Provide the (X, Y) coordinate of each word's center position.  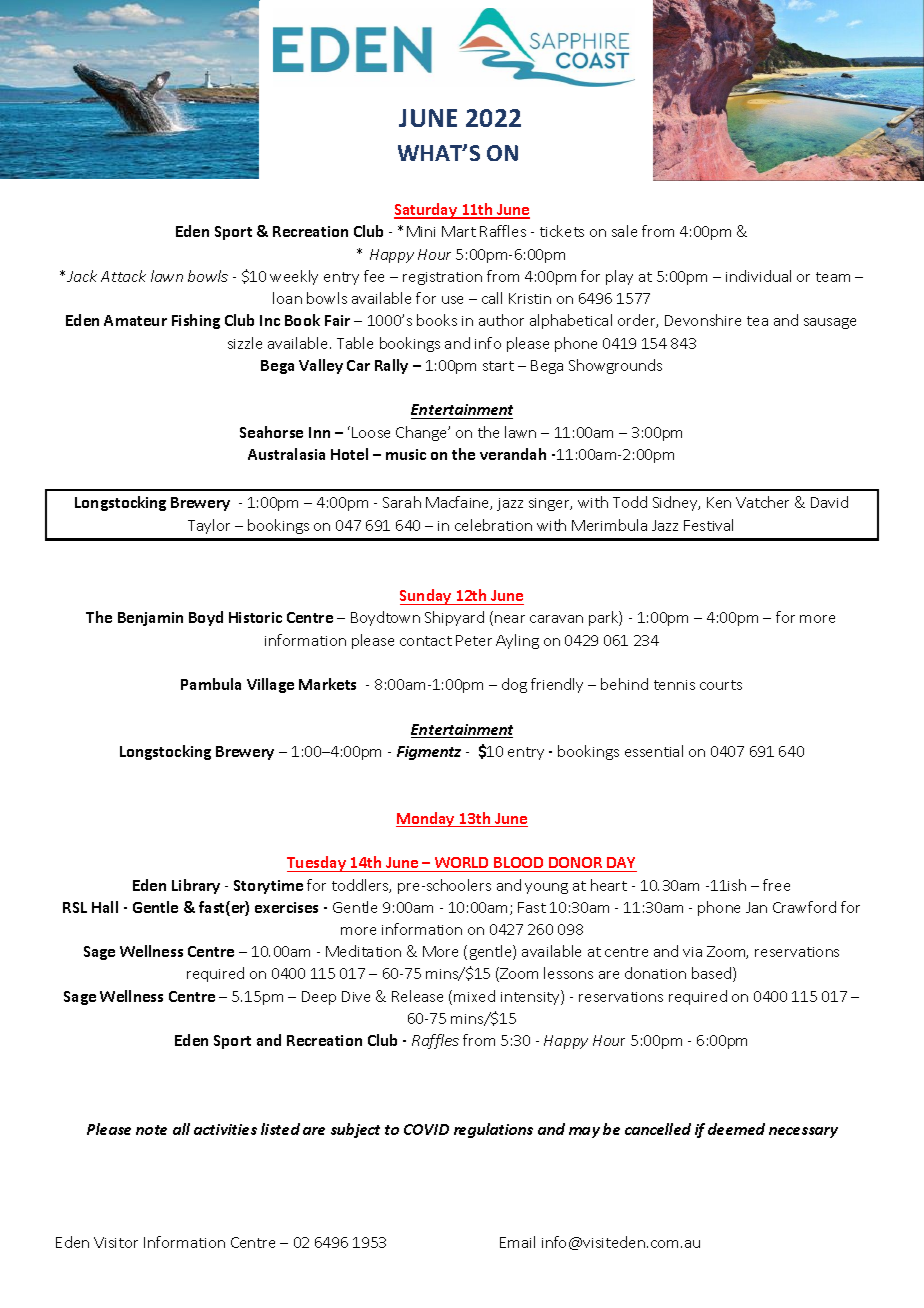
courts (721, 685)
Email (517, 1242)
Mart (459, 231)
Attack (123, 276)
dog (514, 685)
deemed (736, 1129)
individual (758, 276)
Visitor (116, 1242)
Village (270, 685)
